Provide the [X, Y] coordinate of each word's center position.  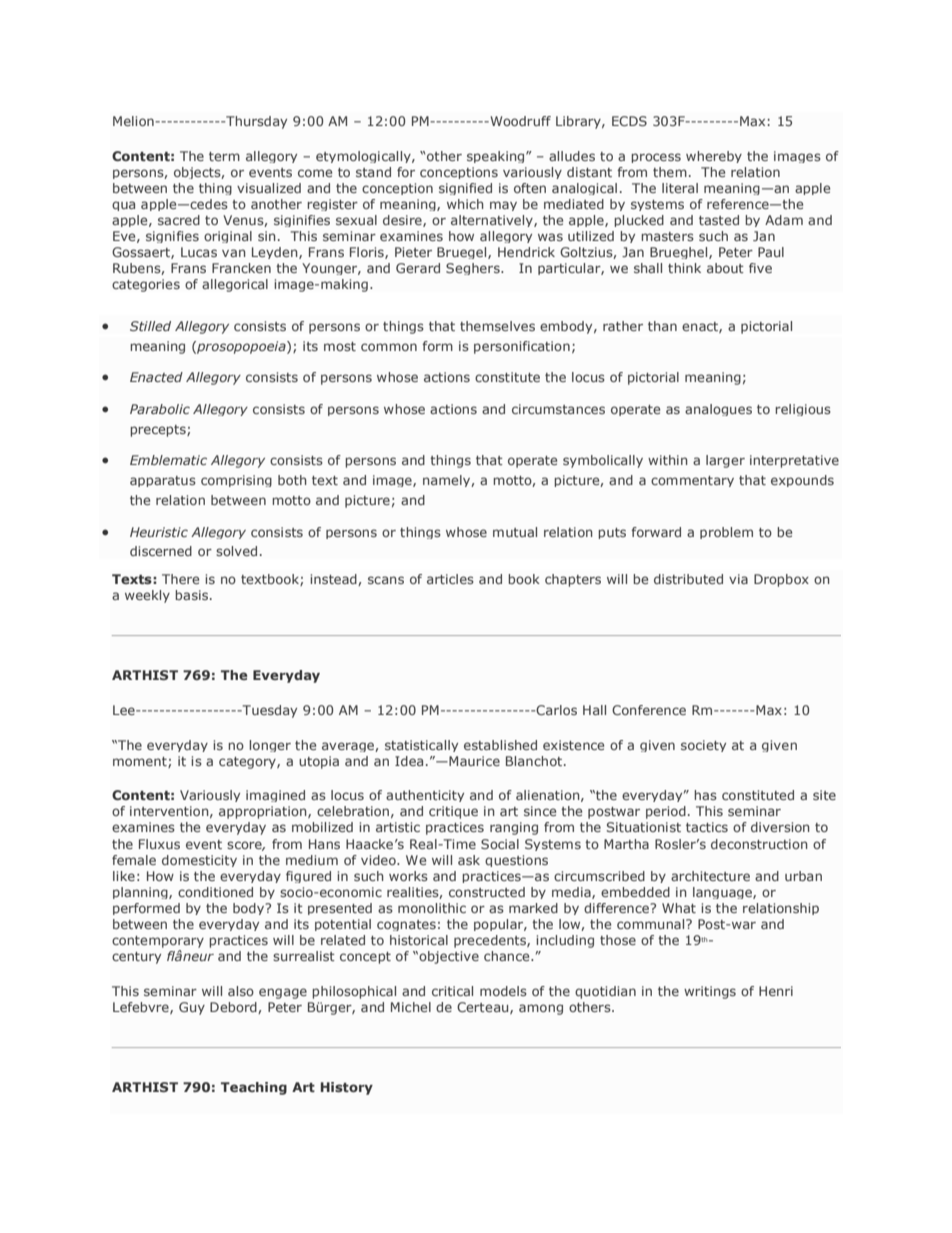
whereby [714, 157]
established [500, 745]
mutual [515, 532]
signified [465, 189]
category [248, 763]
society [703, 746]
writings [710, 992]
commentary [692, 481]
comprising [236, 481]
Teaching [254, 1088]
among [541, 1009]
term [224, 156]
